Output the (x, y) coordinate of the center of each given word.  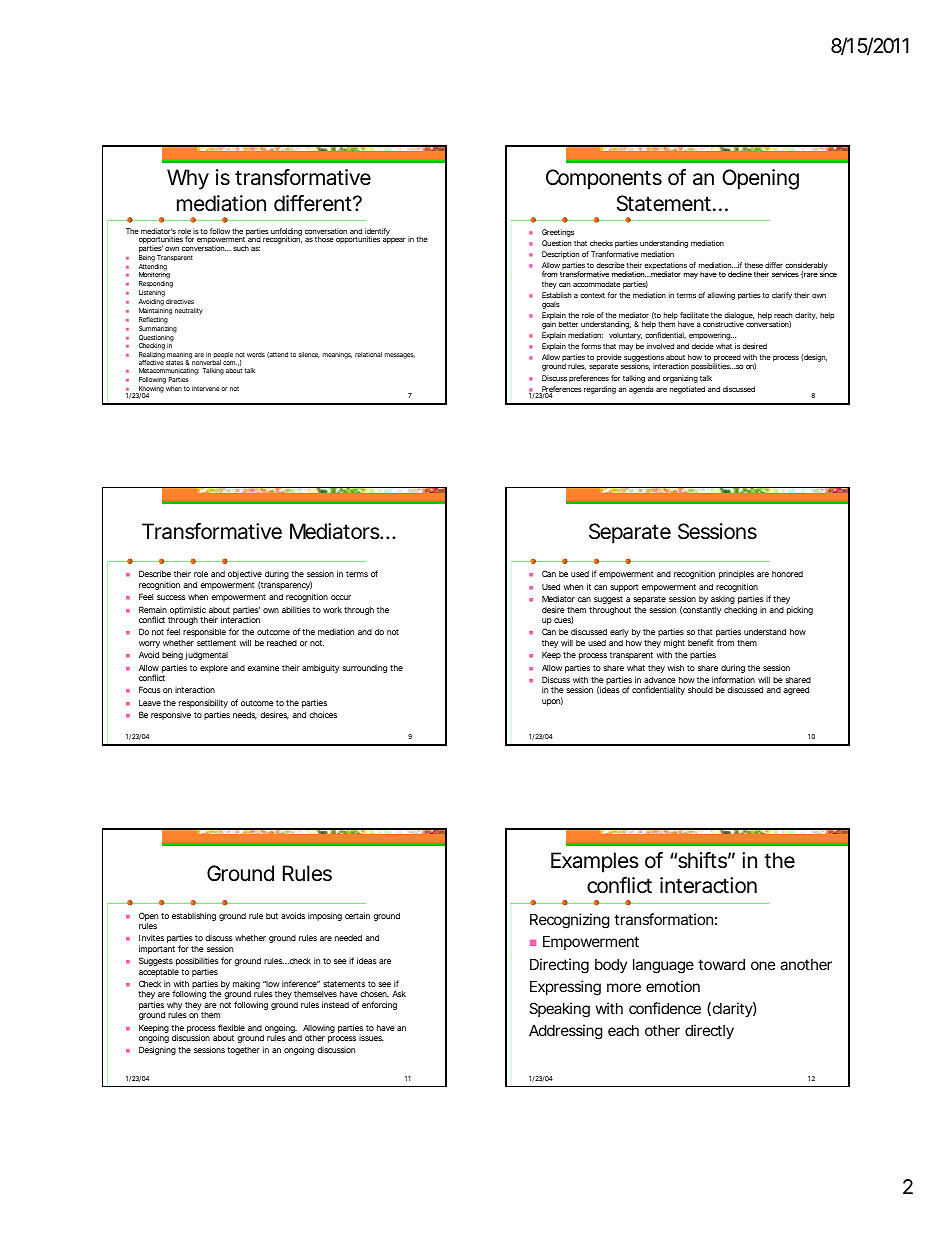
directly (709, 1031)
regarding (600, 390)
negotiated (687, 390)
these (754, 265)
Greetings (558, 233)
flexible (231, 1027)
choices (323, 714)
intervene (206, 388)
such (241, 248)
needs (245, 716)
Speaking (559, 1010)
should (700, 690)
